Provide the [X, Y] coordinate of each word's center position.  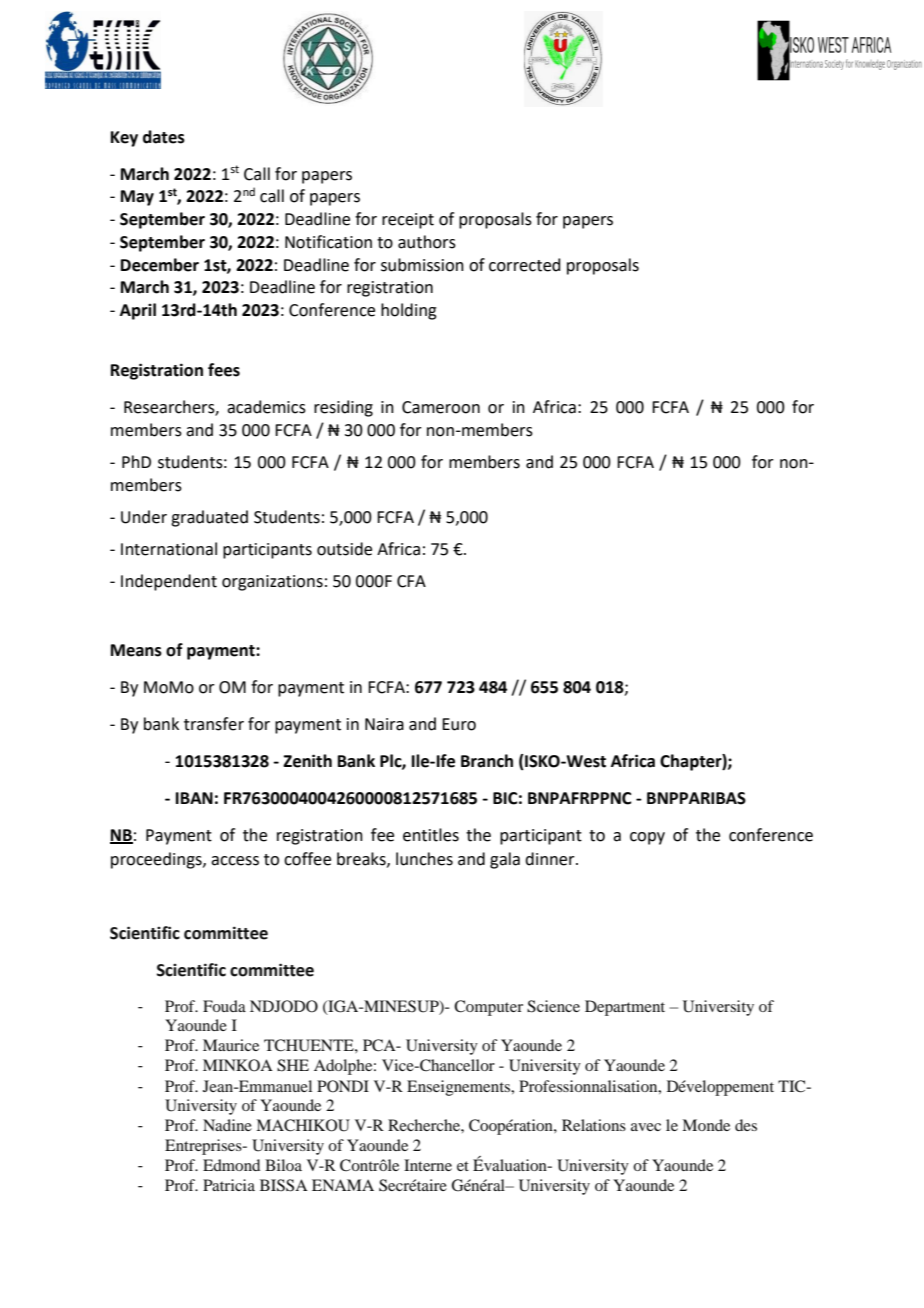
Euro [459, 724]
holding [409, 311]
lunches [424, 859]
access [235, 861]
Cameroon [441, 407]
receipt [408, 221]
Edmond [231, 1165]
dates [164, 137]
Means [136, 650]
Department [625, 1008]
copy [647, 838]
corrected [525, 265]
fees [224, 370]
